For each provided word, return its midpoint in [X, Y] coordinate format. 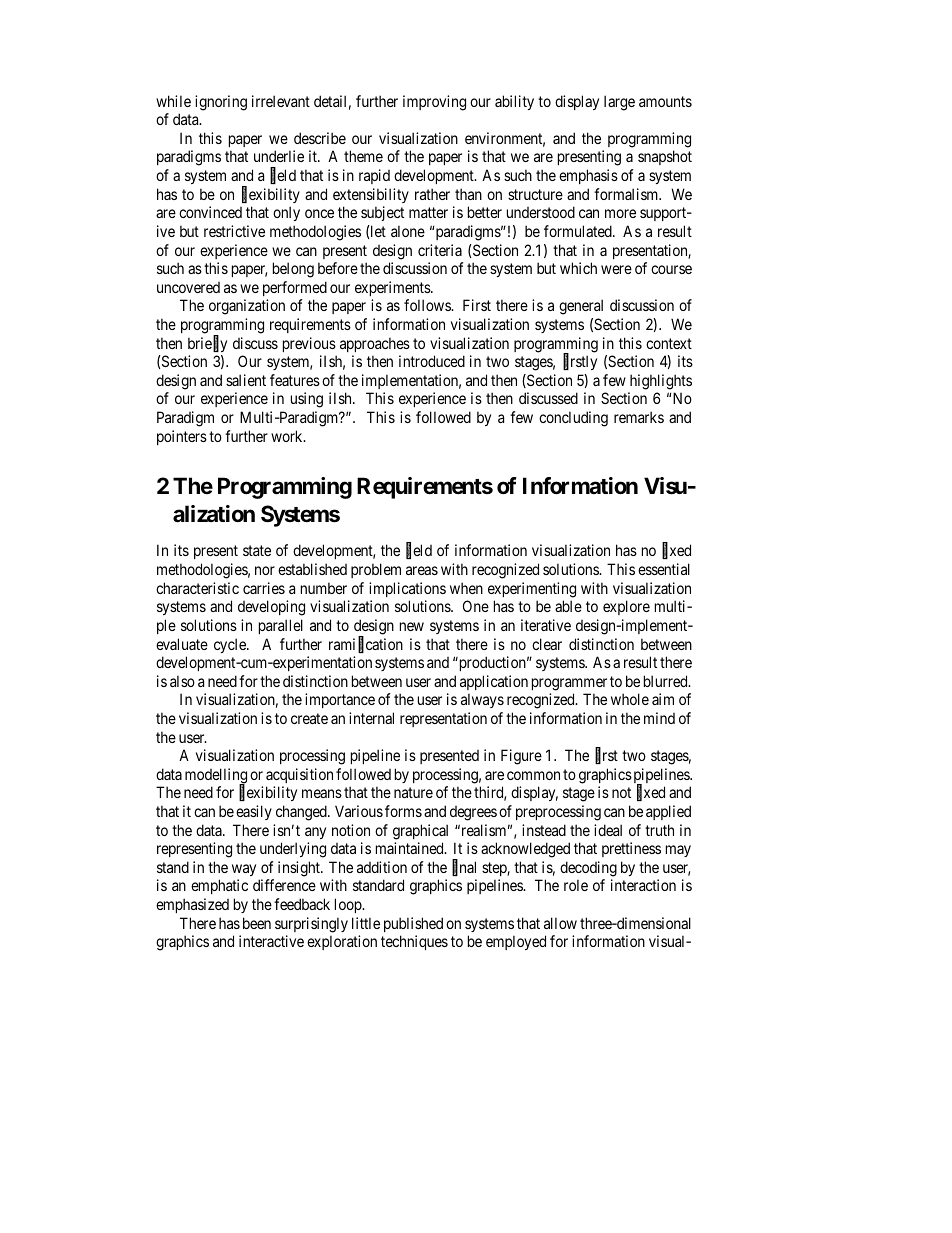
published [413, 924]
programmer [569, 684]
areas [422, 570]
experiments [393, 288]
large [619, 103]
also [182, 681]
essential [664, 569]
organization [247, 307]
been [257, 923]
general [581, 307]
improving [434, 103]
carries [264, 588]
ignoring [221, 103]
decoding [588, 869]
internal [371, 718]
